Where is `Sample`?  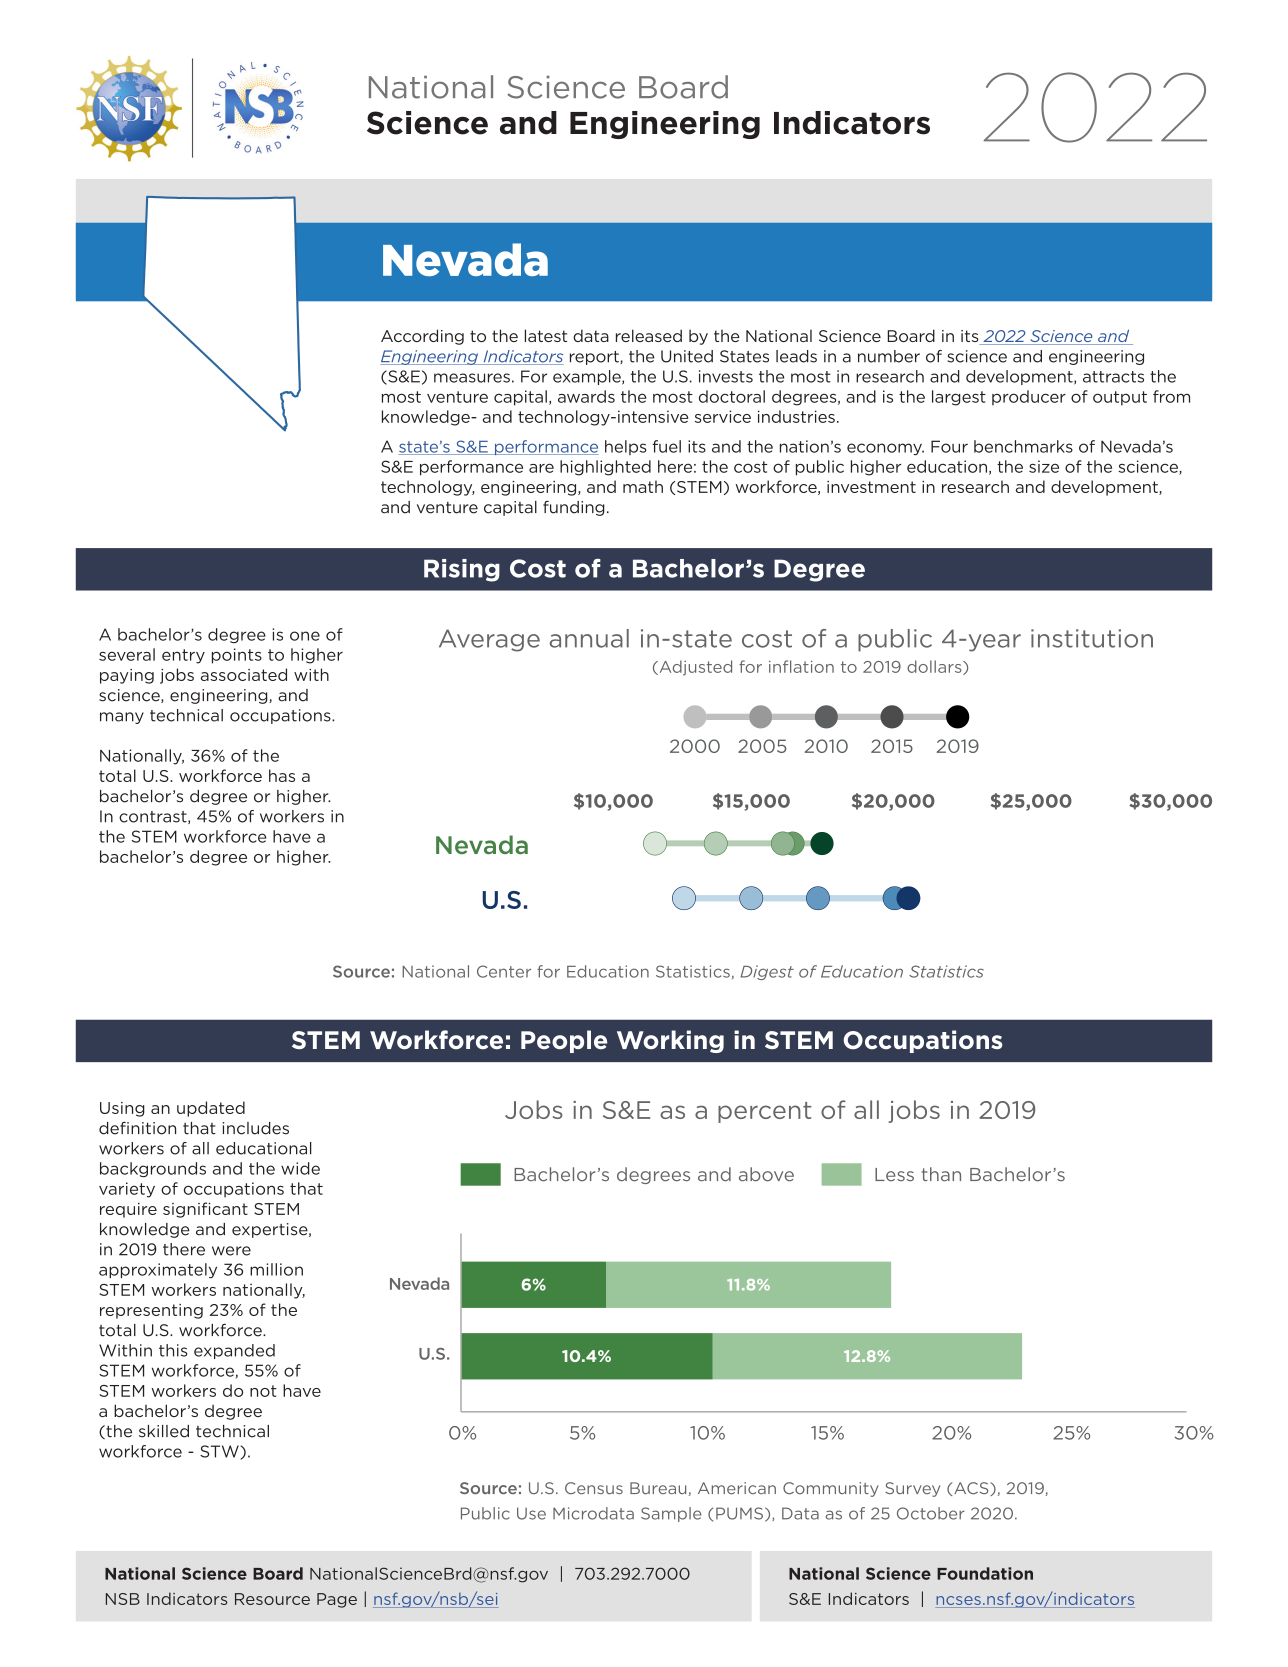
Sample is located at coordinates (671, 1514).
